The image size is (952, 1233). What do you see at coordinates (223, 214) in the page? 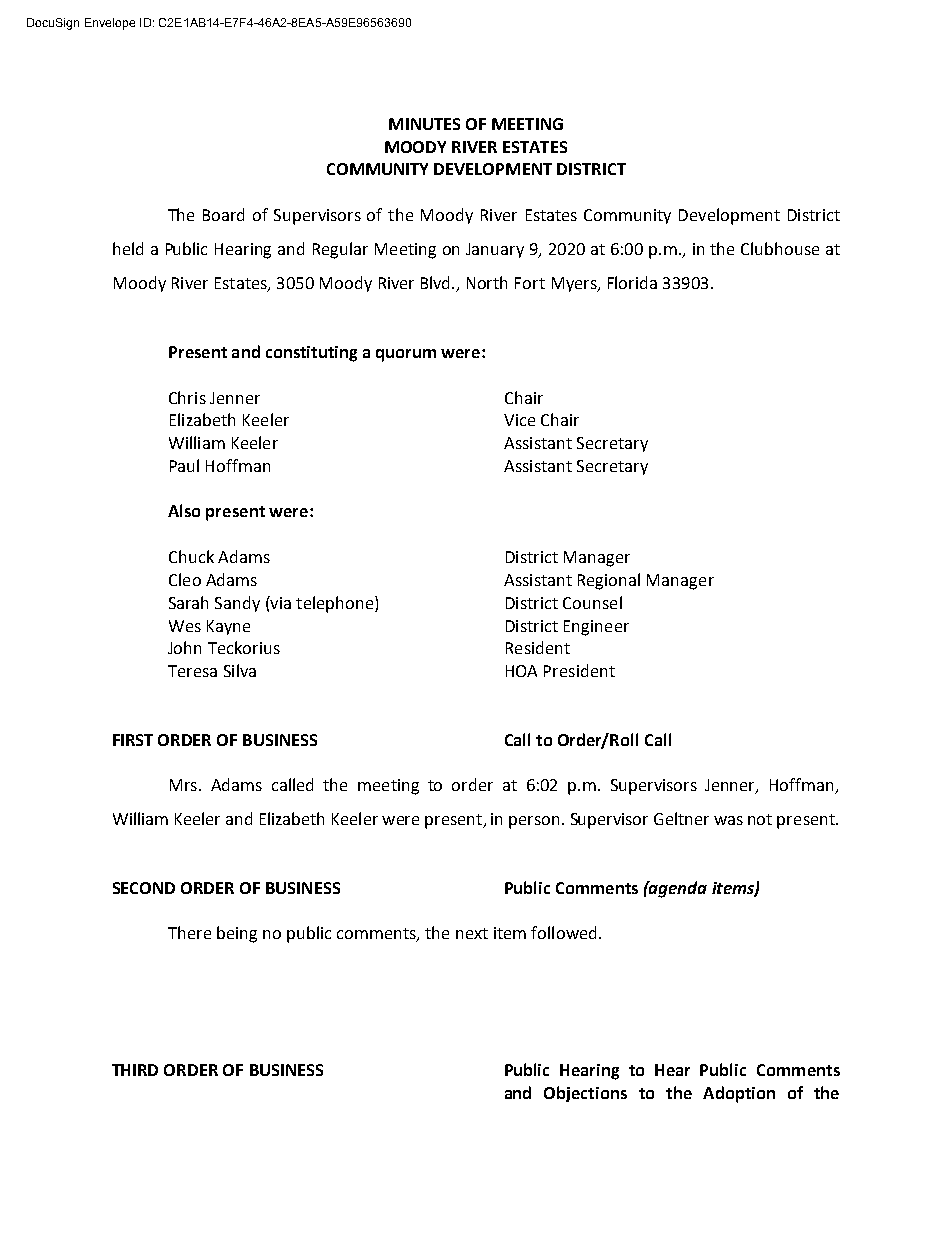
I see `Board` at bounding box center [223, 214].
